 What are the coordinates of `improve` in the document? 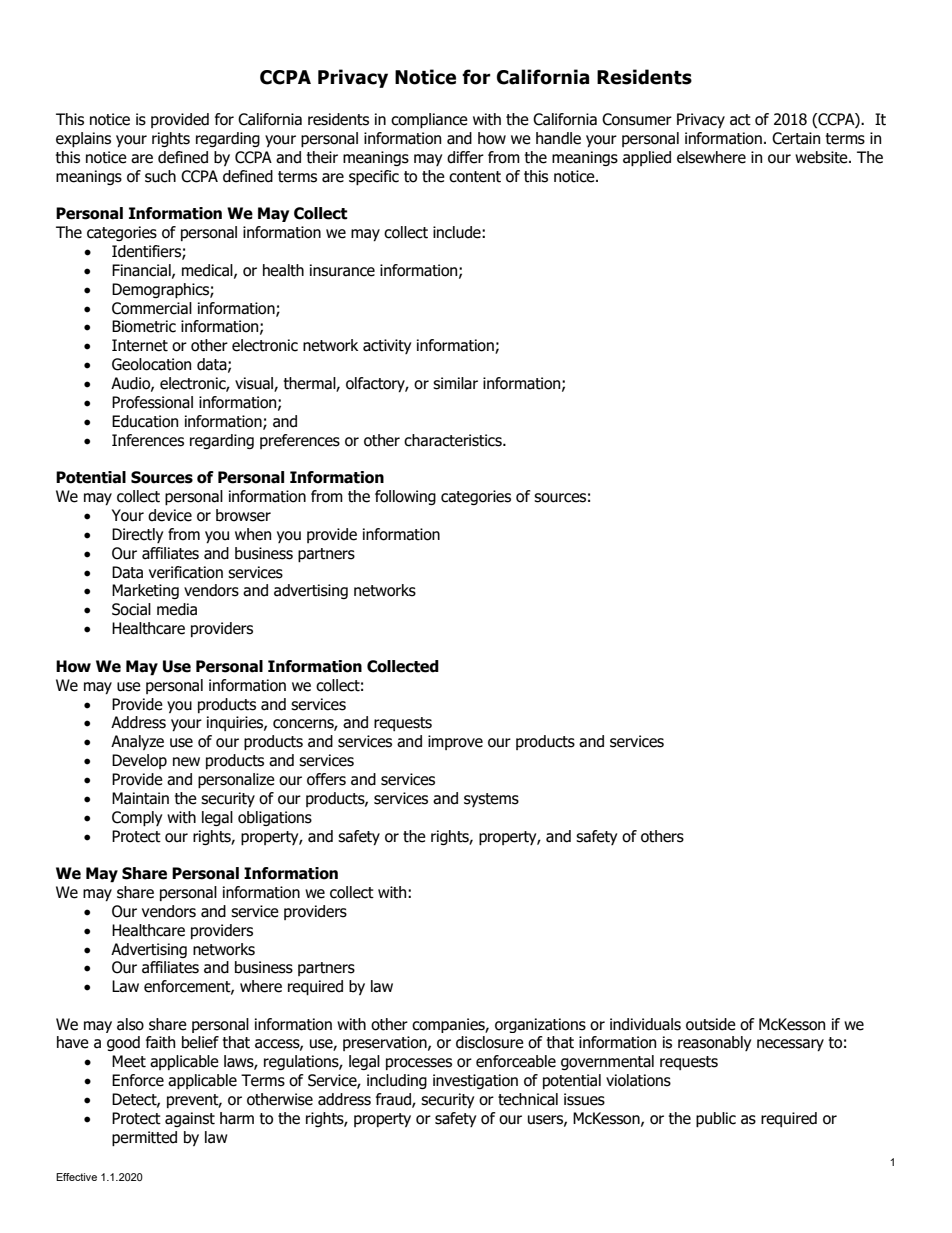 It's located at (455, 742).
